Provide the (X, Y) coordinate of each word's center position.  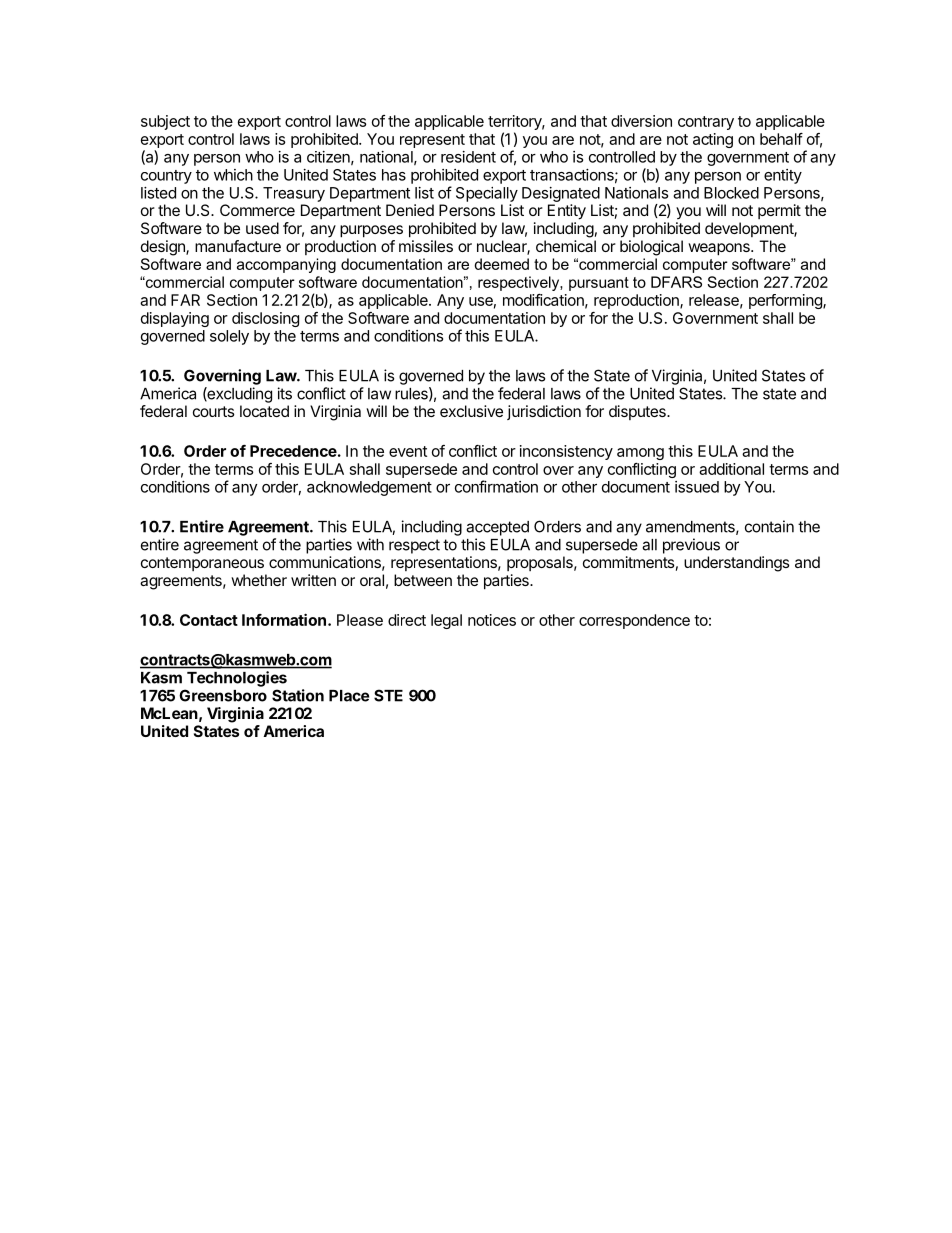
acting (713, 140)
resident (468, 157)
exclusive (471, 411)
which (233, 175)
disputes (638, 412)
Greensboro (223, 695)
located (264, 411)
